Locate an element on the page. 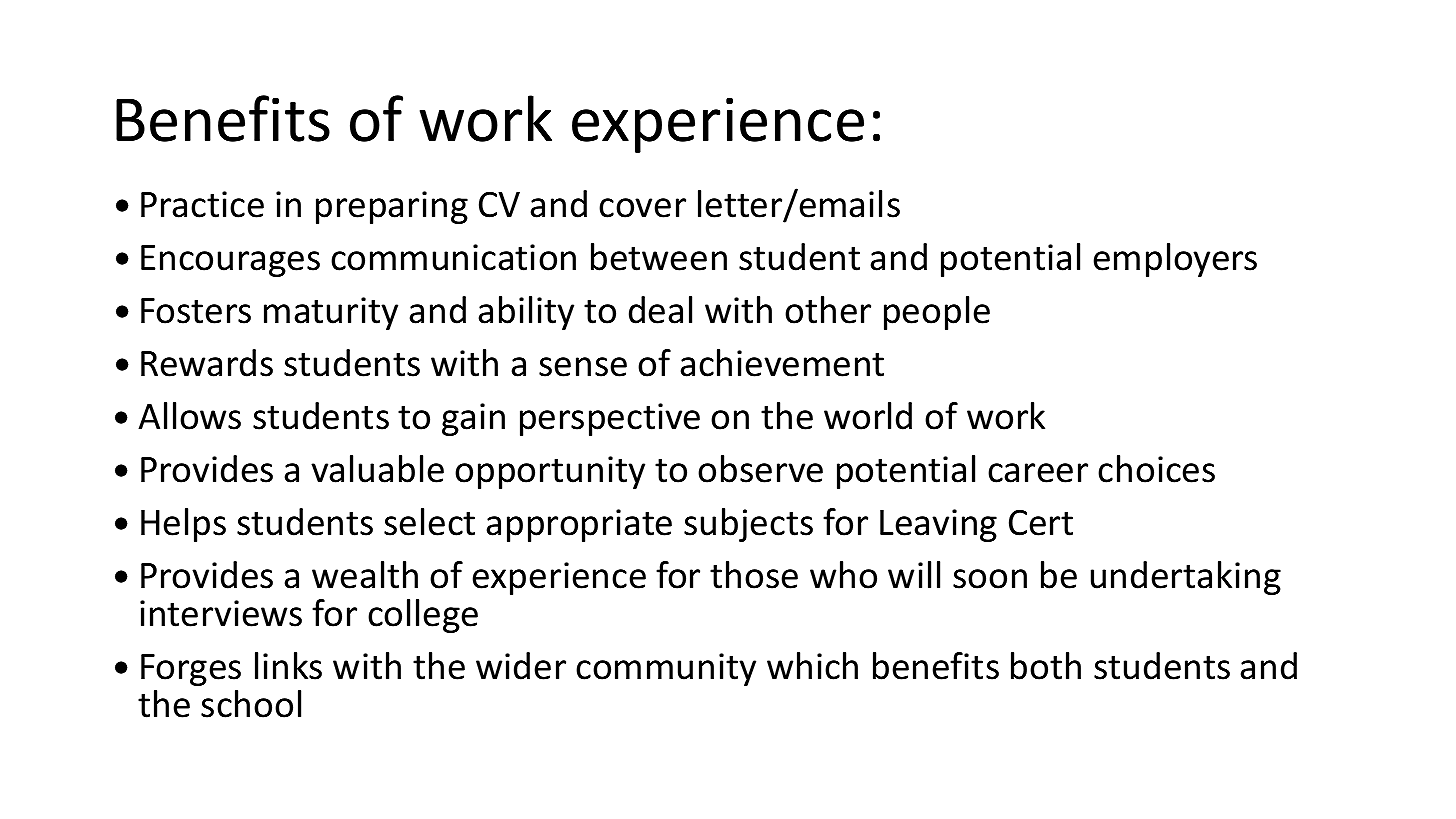 The height and width of the image is (819, 1456). cover is located at coordinates (642, 208).
